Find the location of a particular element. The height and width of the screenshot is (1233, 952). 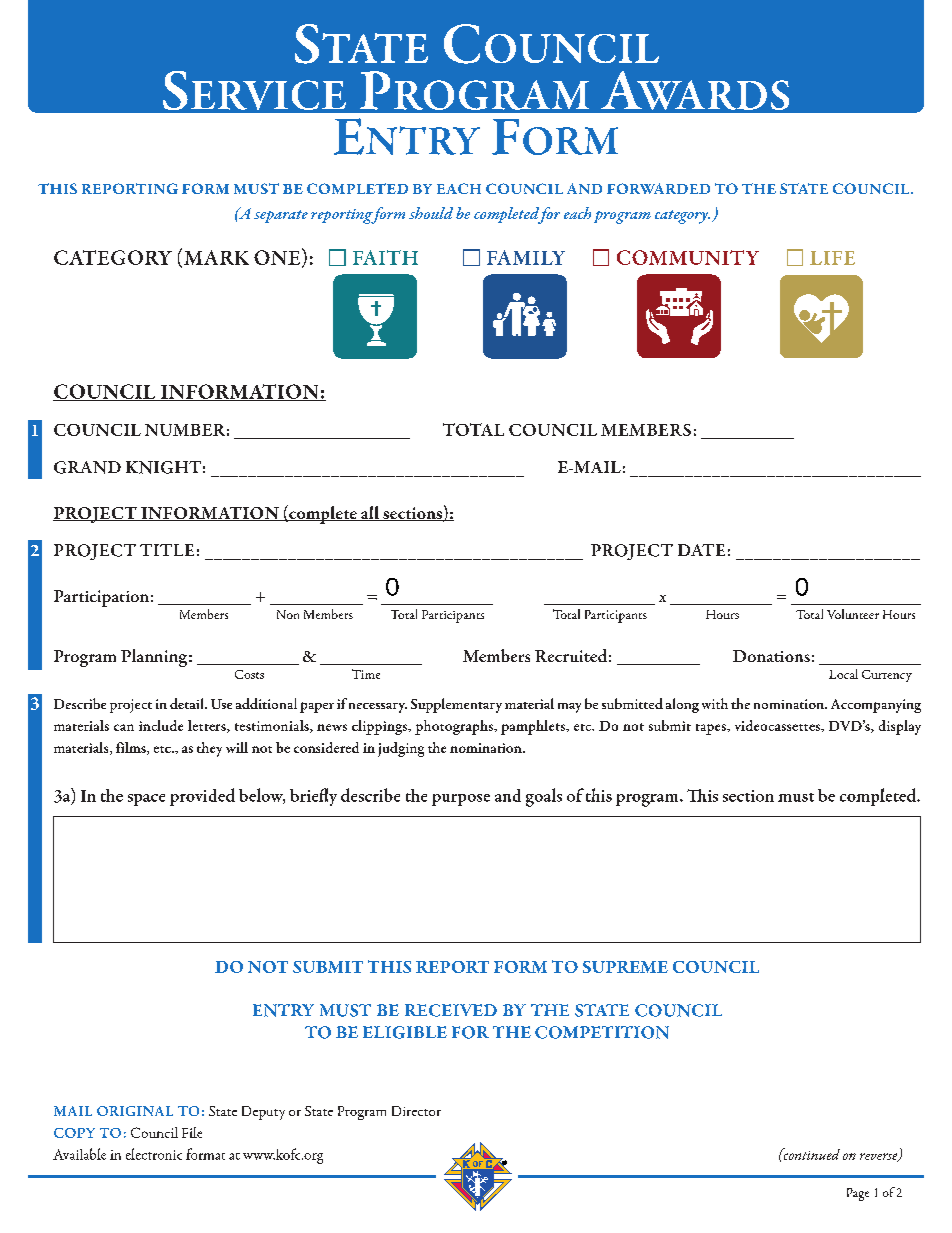

Local is located at coordinates (843, 674).
